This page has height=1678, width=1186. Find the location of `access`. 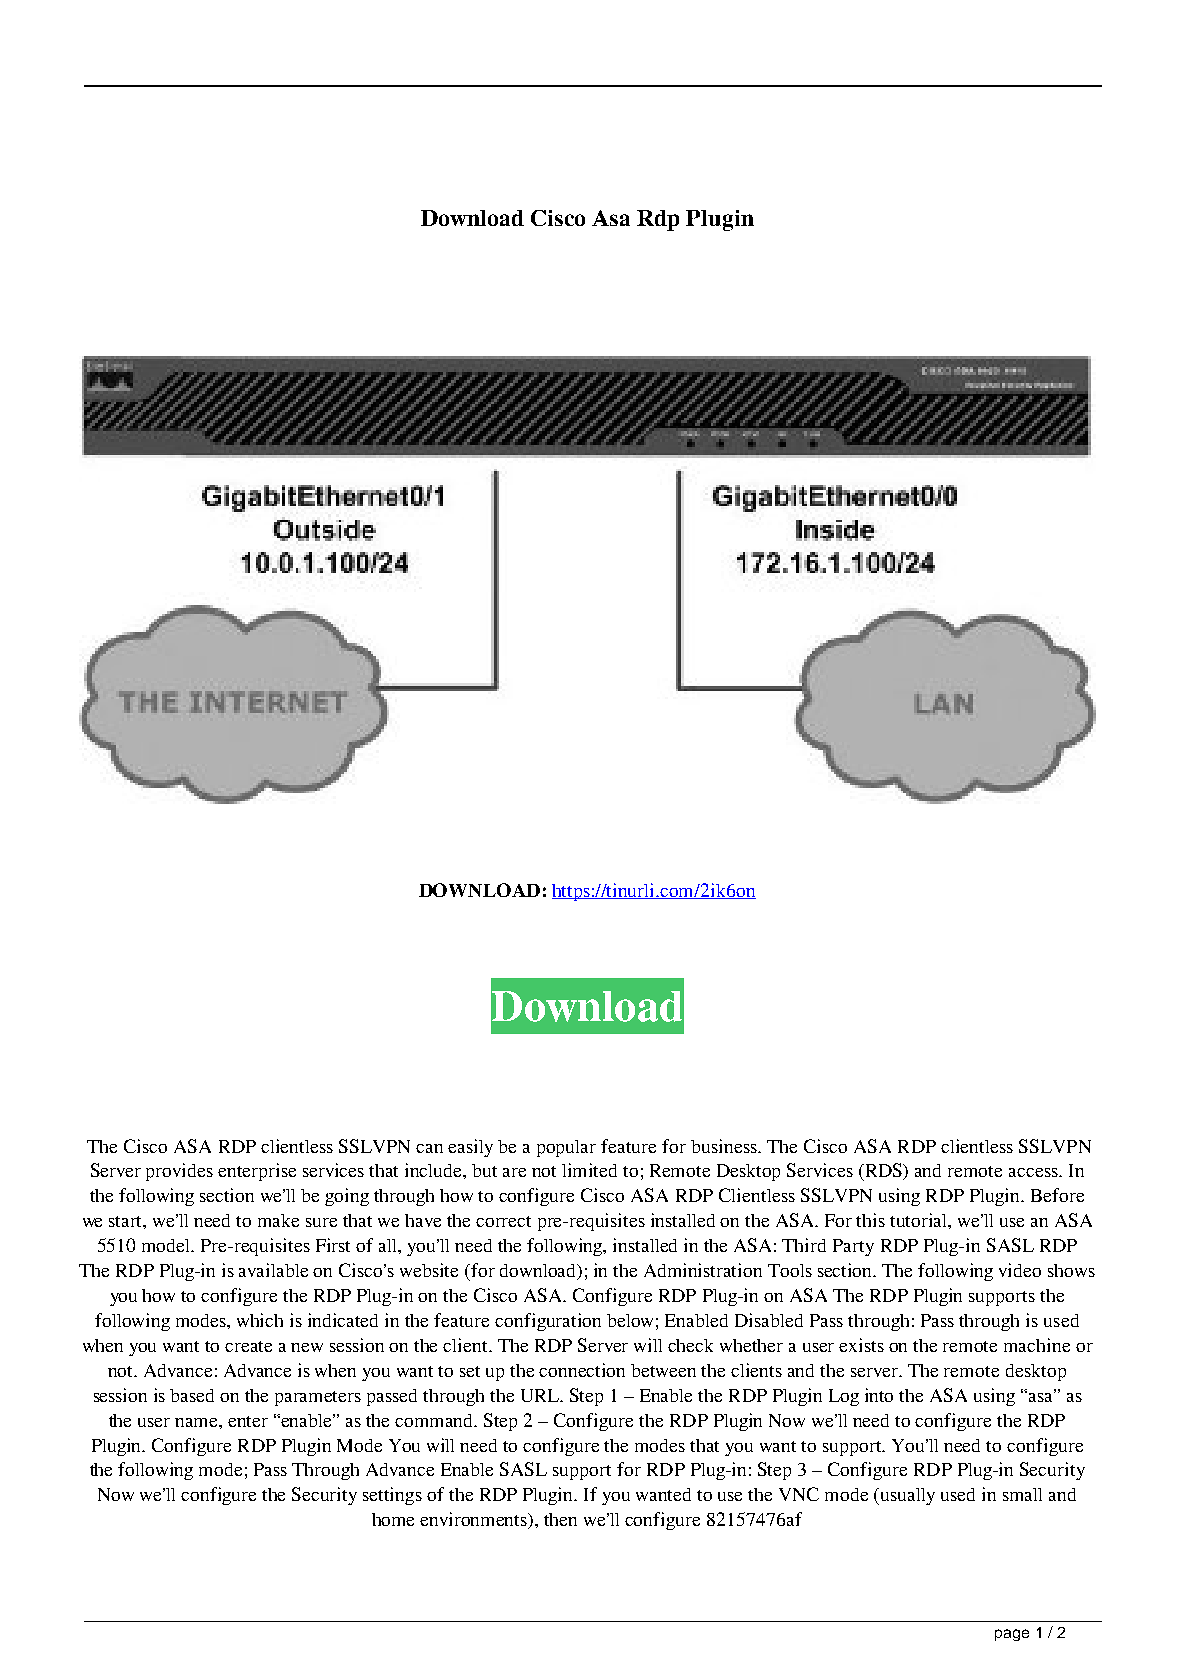

access is located at coordinates (1034, 1172).
